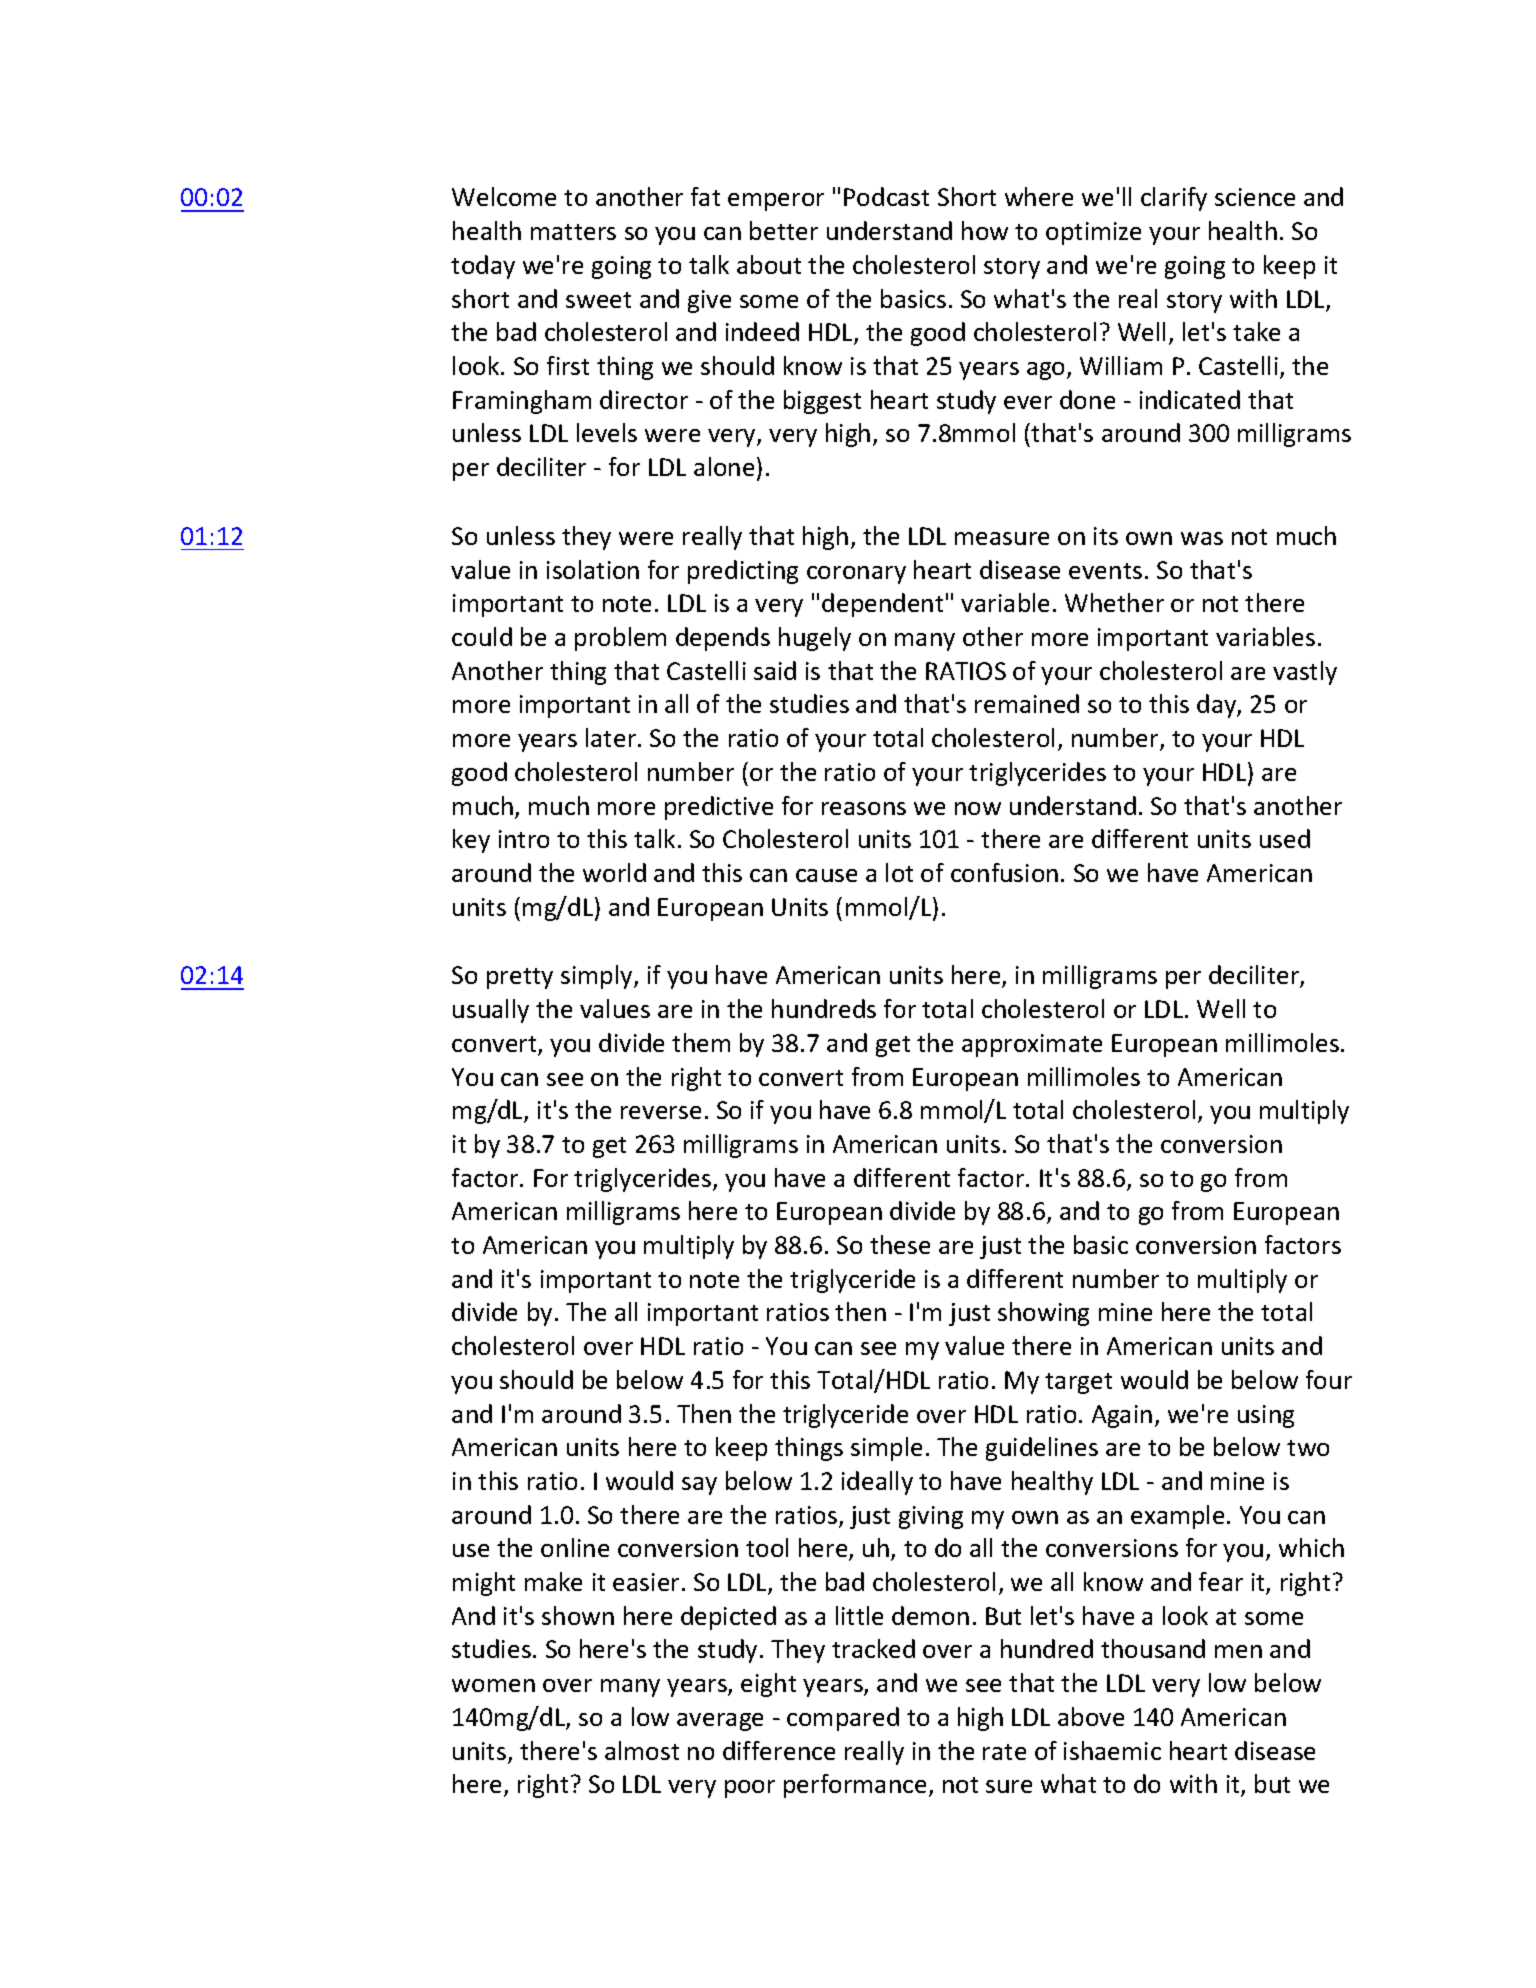 This page has height=1988, width=1536. Describe the element at coordinates (701, 1042) in the page. I see `them` at that location.
